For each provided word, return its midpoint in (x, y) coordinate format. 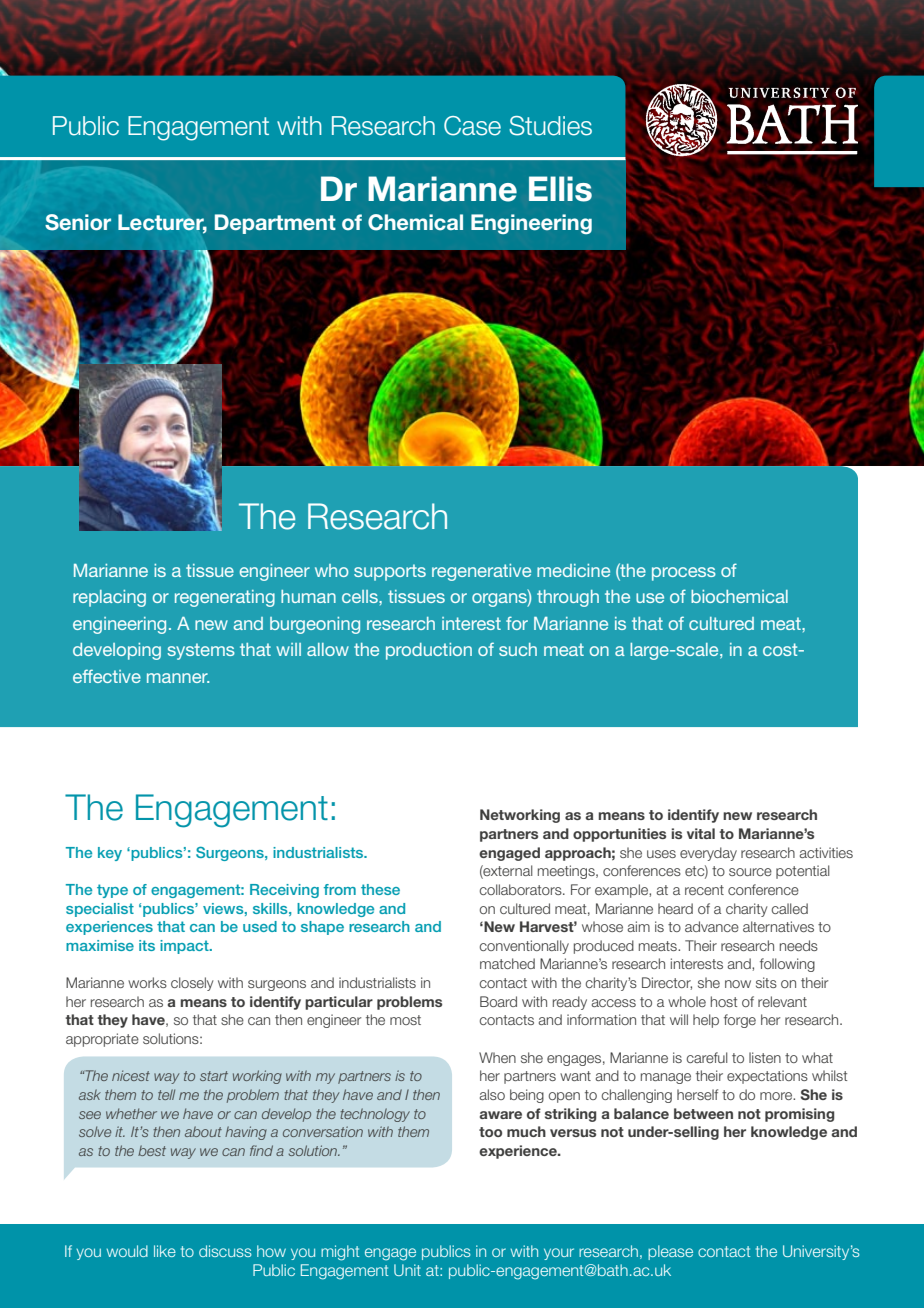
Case (472, 126)
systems (201, 651)
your (559, 1254)
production (429, 651)
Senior (78, 222)
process (684, 574)
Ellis (560, 189)
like (165, 1251)
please (670, 1252)
